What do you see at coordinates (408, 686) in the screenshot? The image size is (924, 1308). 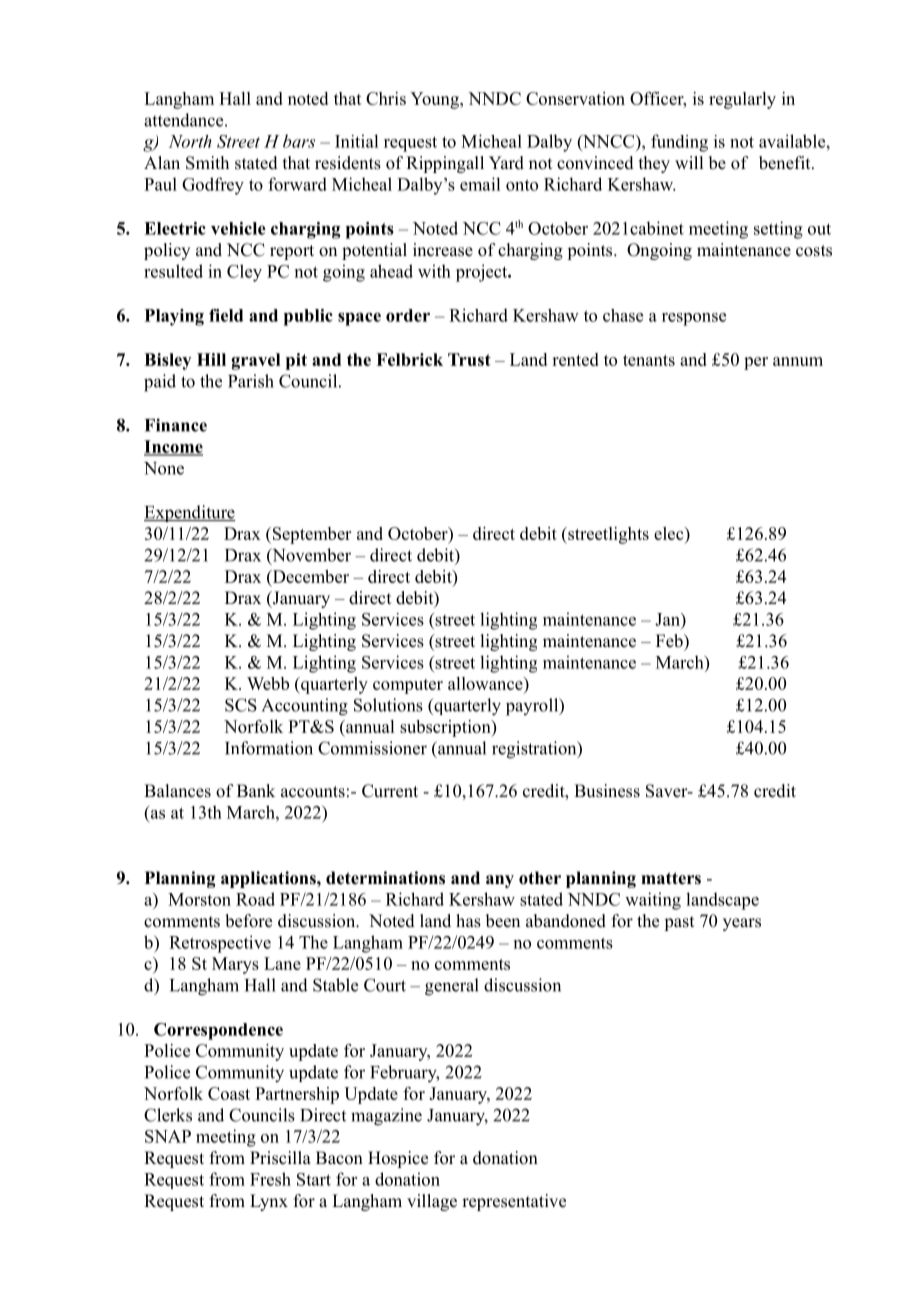 I see `computer` at bounding box center [408, 686].
